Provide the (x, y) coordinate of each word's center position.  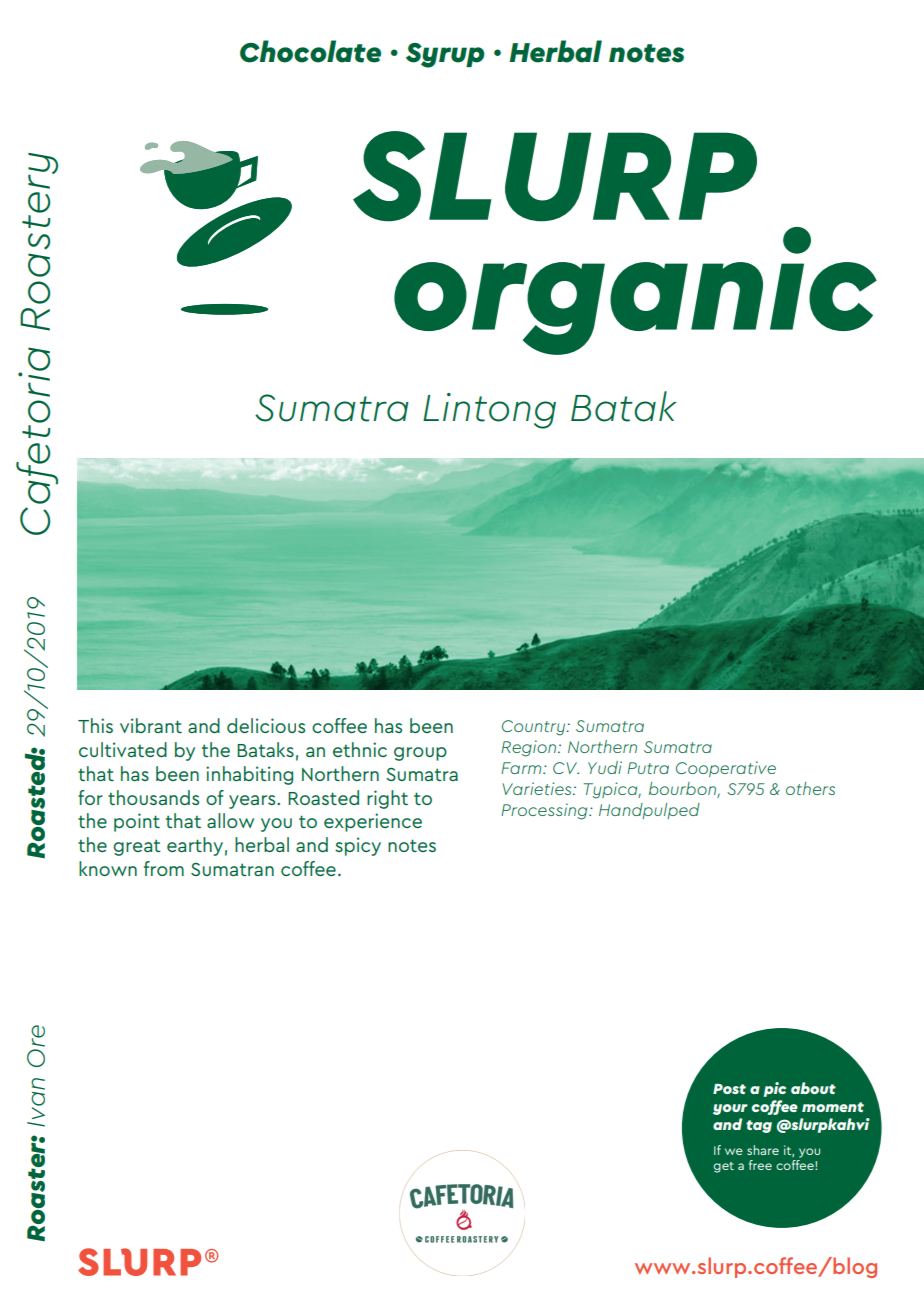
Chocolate (310, 51)
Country (534, 728)
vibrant (151, 725)
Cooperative (726, 769)
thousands (153, 797)
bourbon (682, 788)
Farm (522, 768)
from (164, 868)
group (420, 754)
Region (530, 748)
